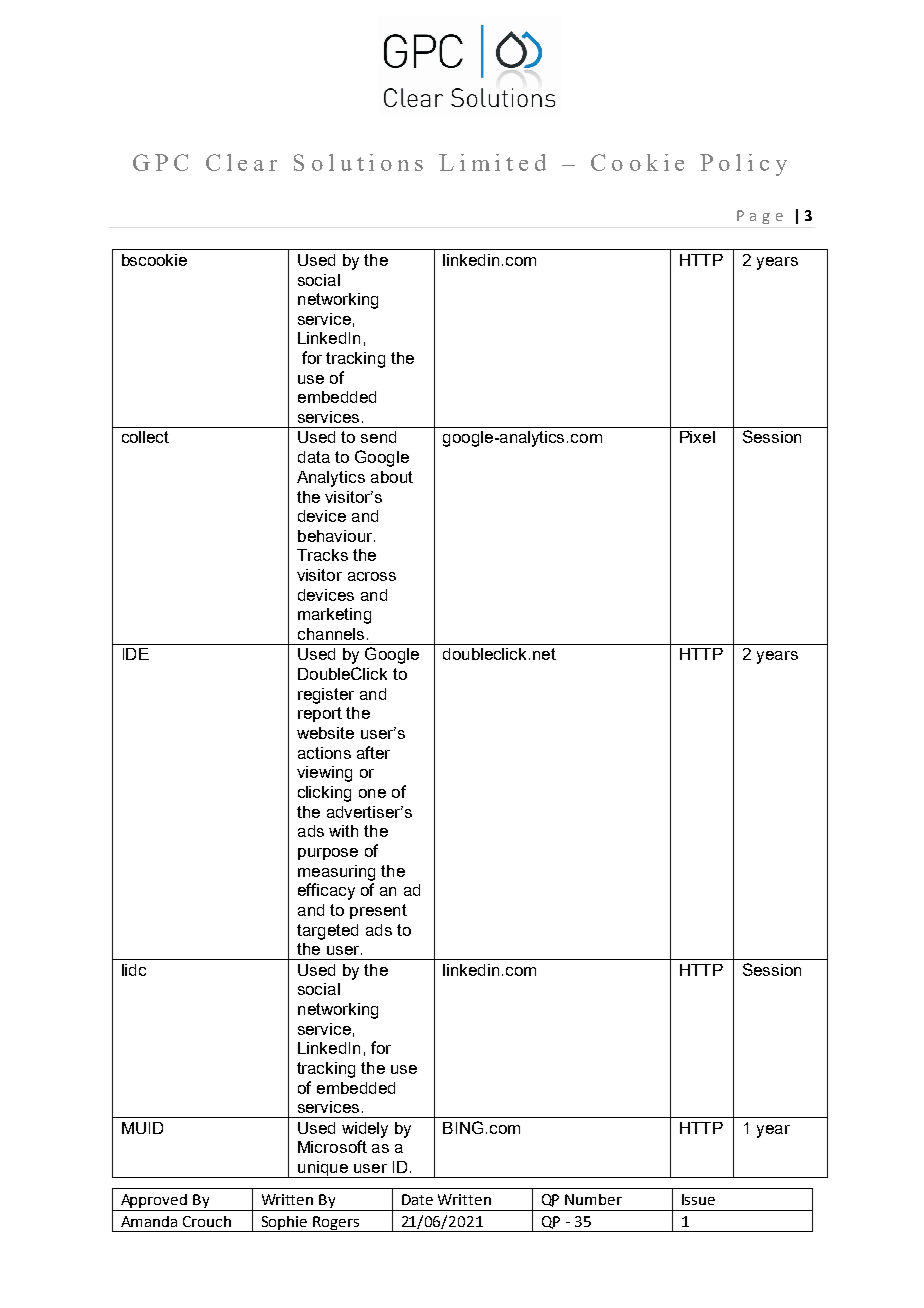 This screenshot has height=1308, width=924. Describe the element at coordinates (328, 854) in the screenshot. I see `purpose` at that location.
